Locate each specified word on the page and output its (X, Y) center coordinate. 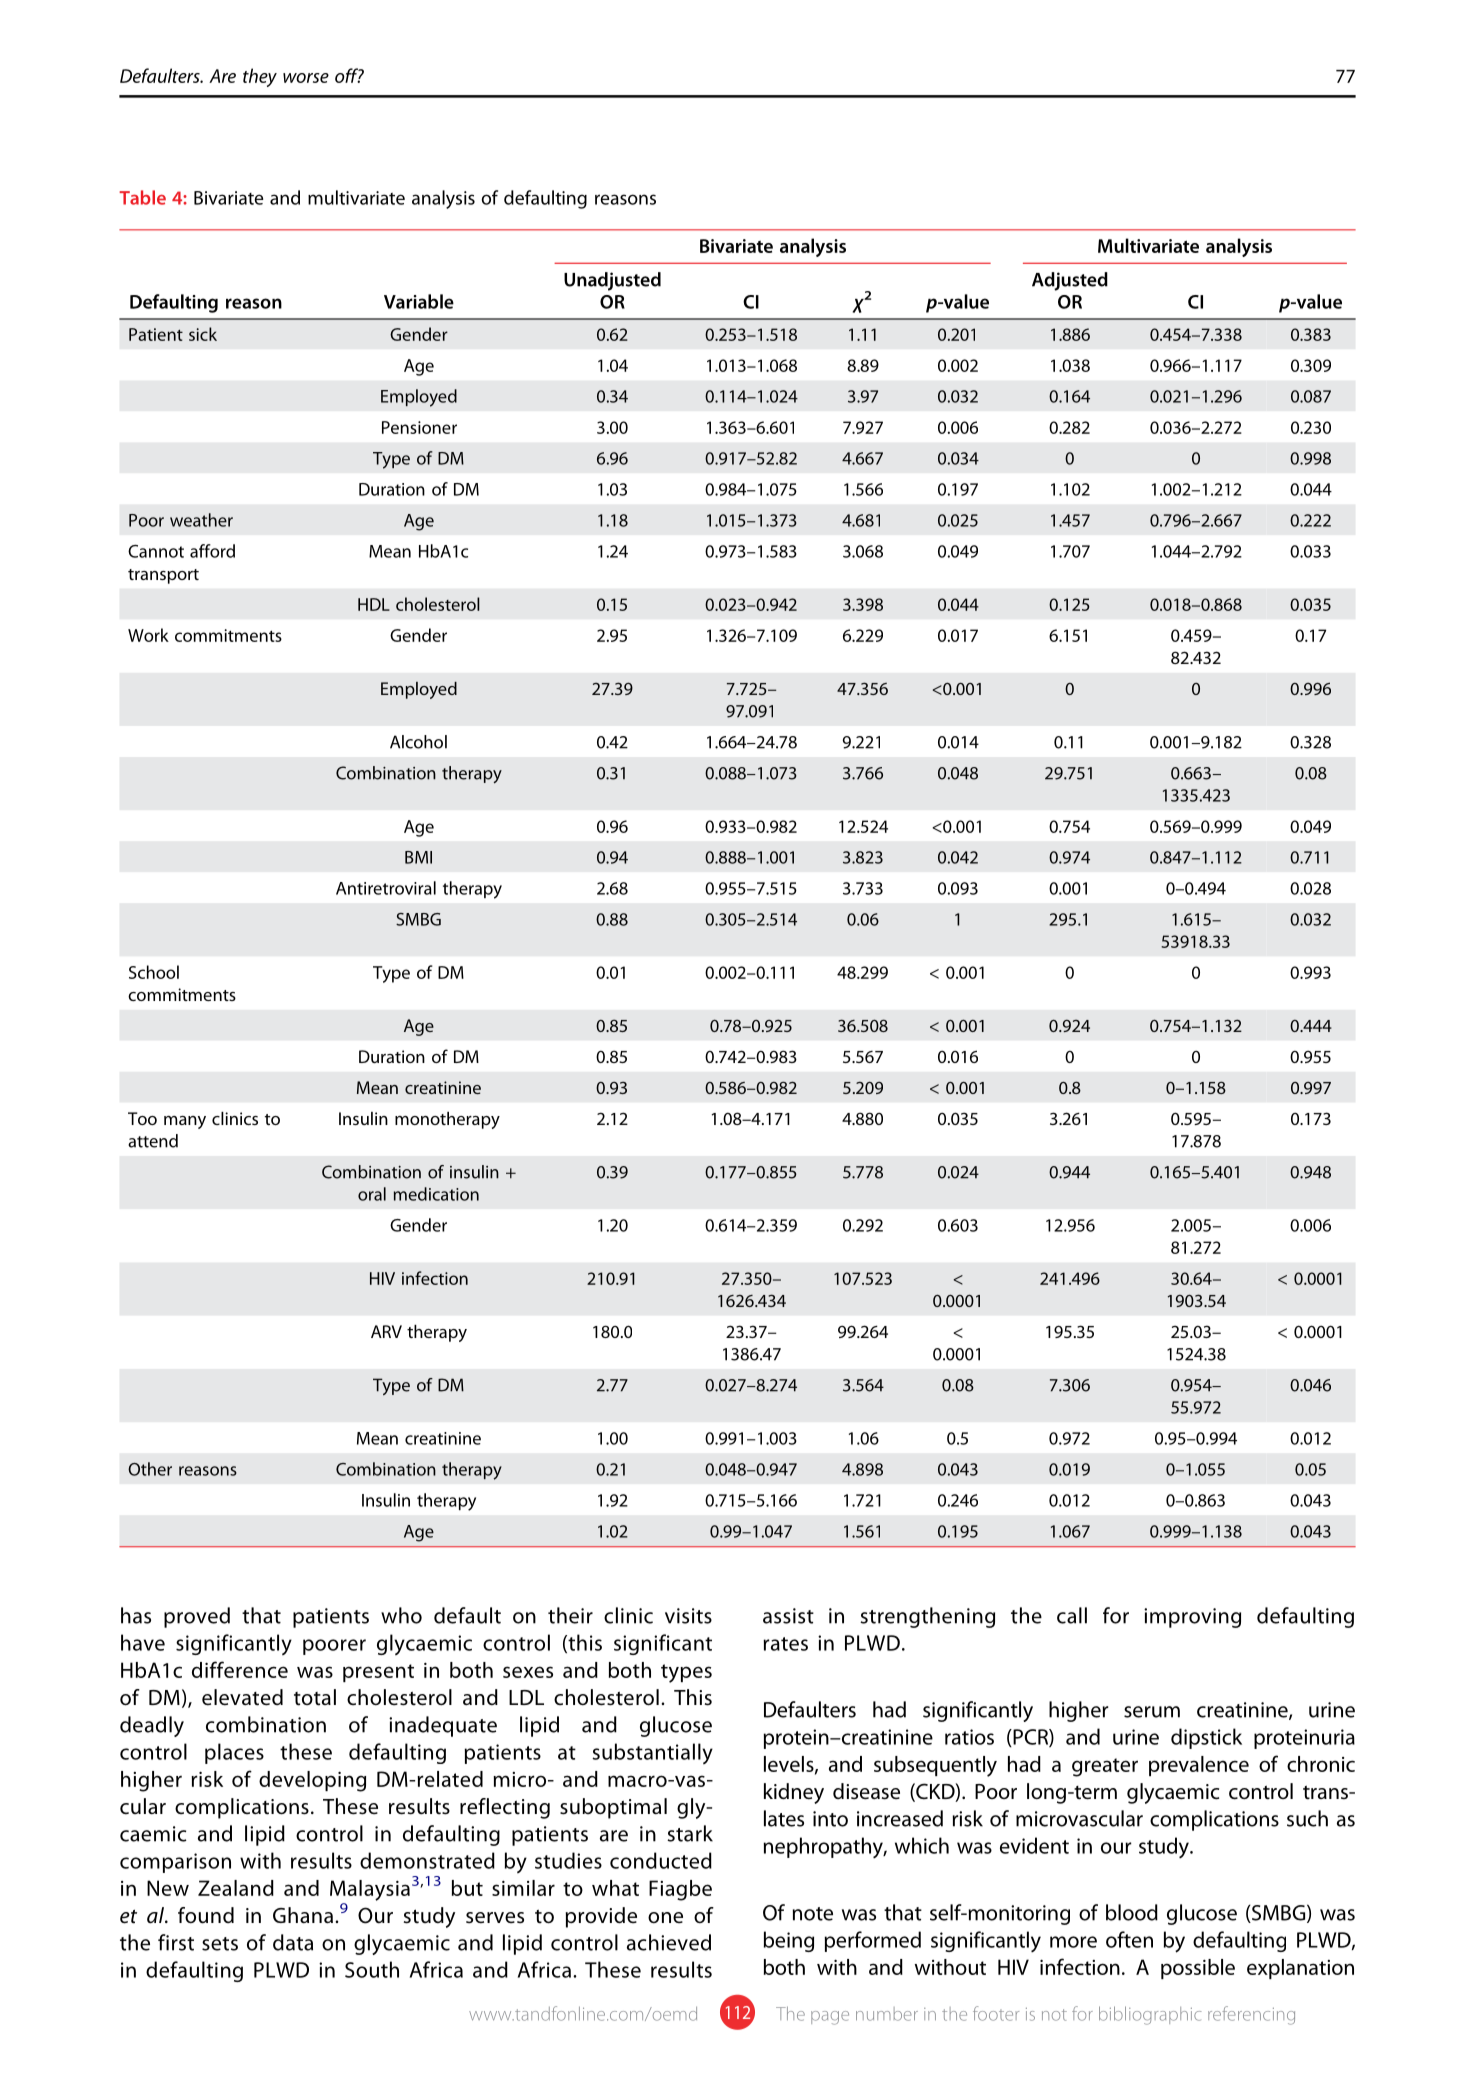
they (260, 77)
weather (201, 520)
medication (436, 1194)
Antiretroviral (386, 888)
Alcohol (418, 742)
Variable (419, 301)
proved (197, 1617)
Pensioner (419, 427)
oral (372, 1194)
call (1072, 1615)
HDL (374, 604)
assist (788, 1616)
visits (688, 1616)
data (293, 1942)
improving (1192, 1618)
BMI (418, 857)
